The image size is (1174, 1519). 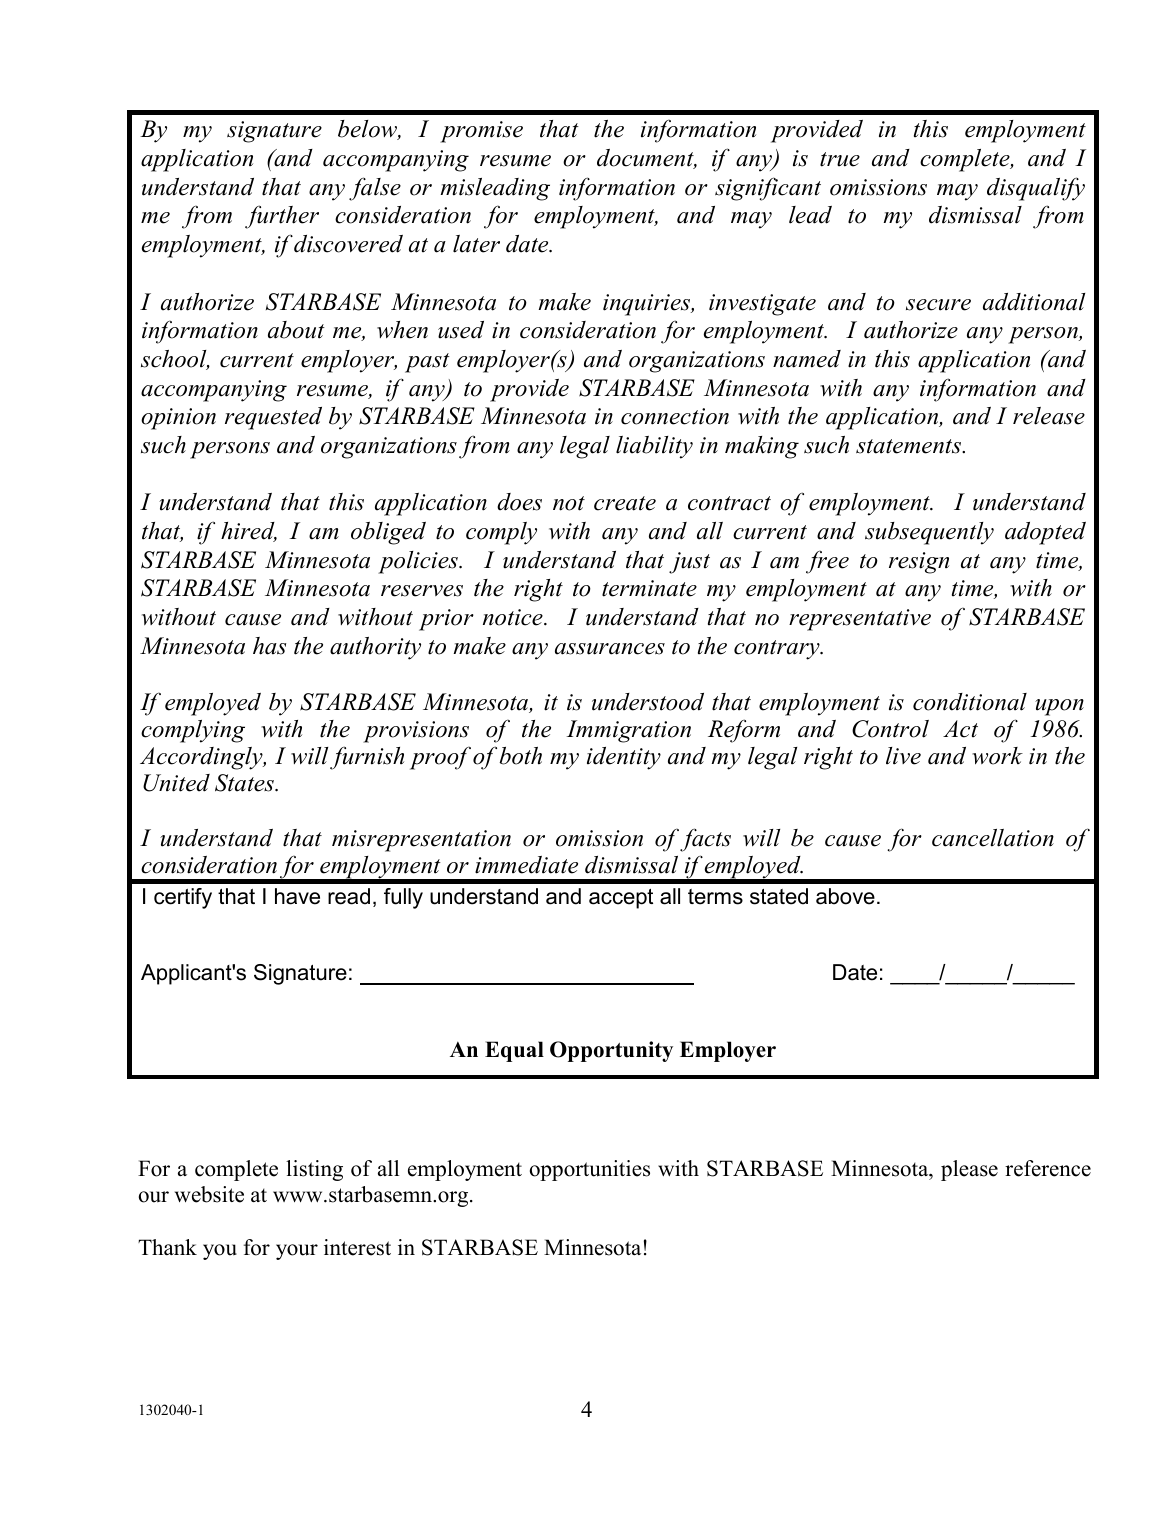 I want to click on has, so click(x=269, y=646).
